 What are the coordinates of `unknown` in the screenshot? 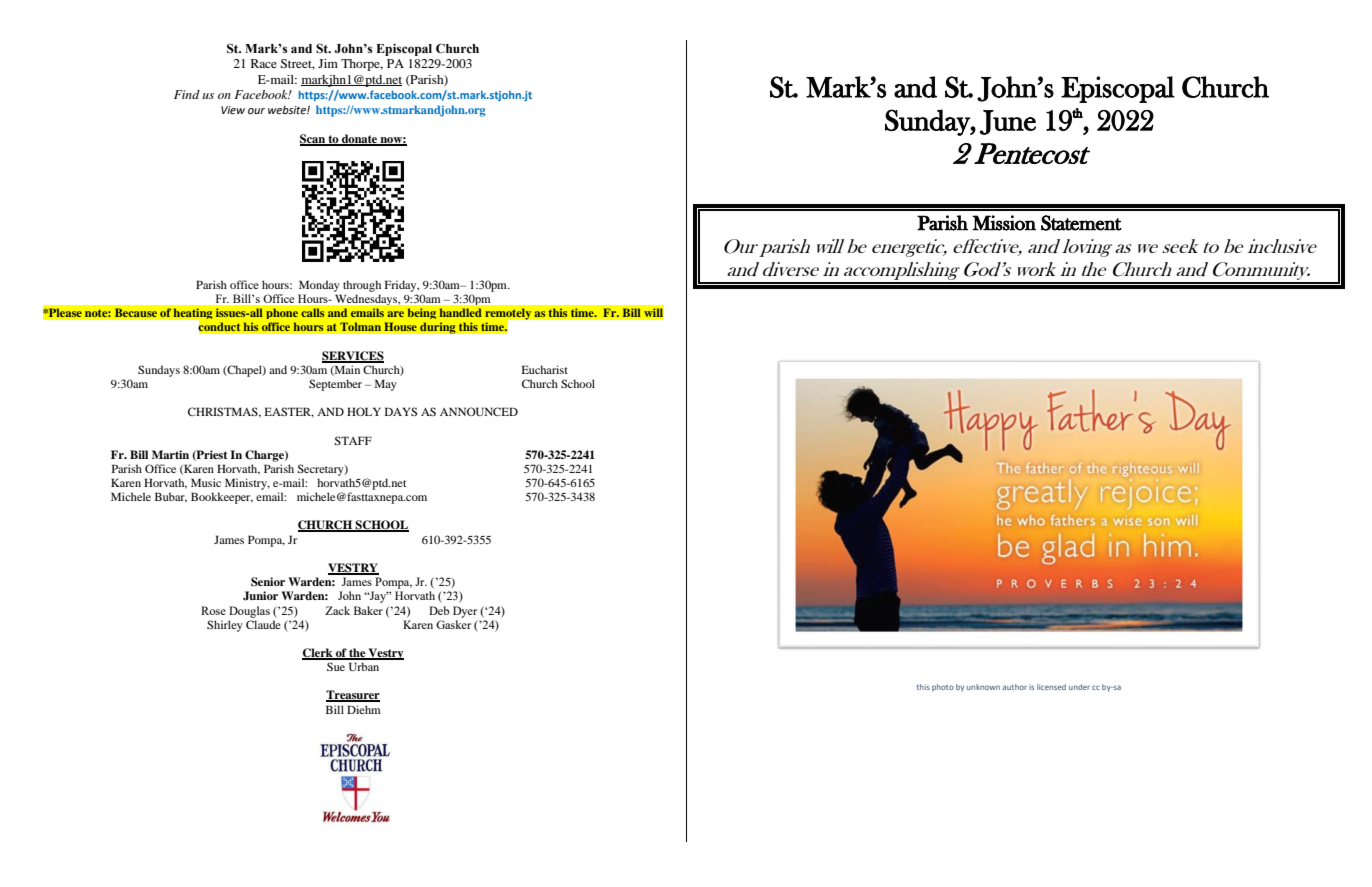 It's located at (983, 687).
